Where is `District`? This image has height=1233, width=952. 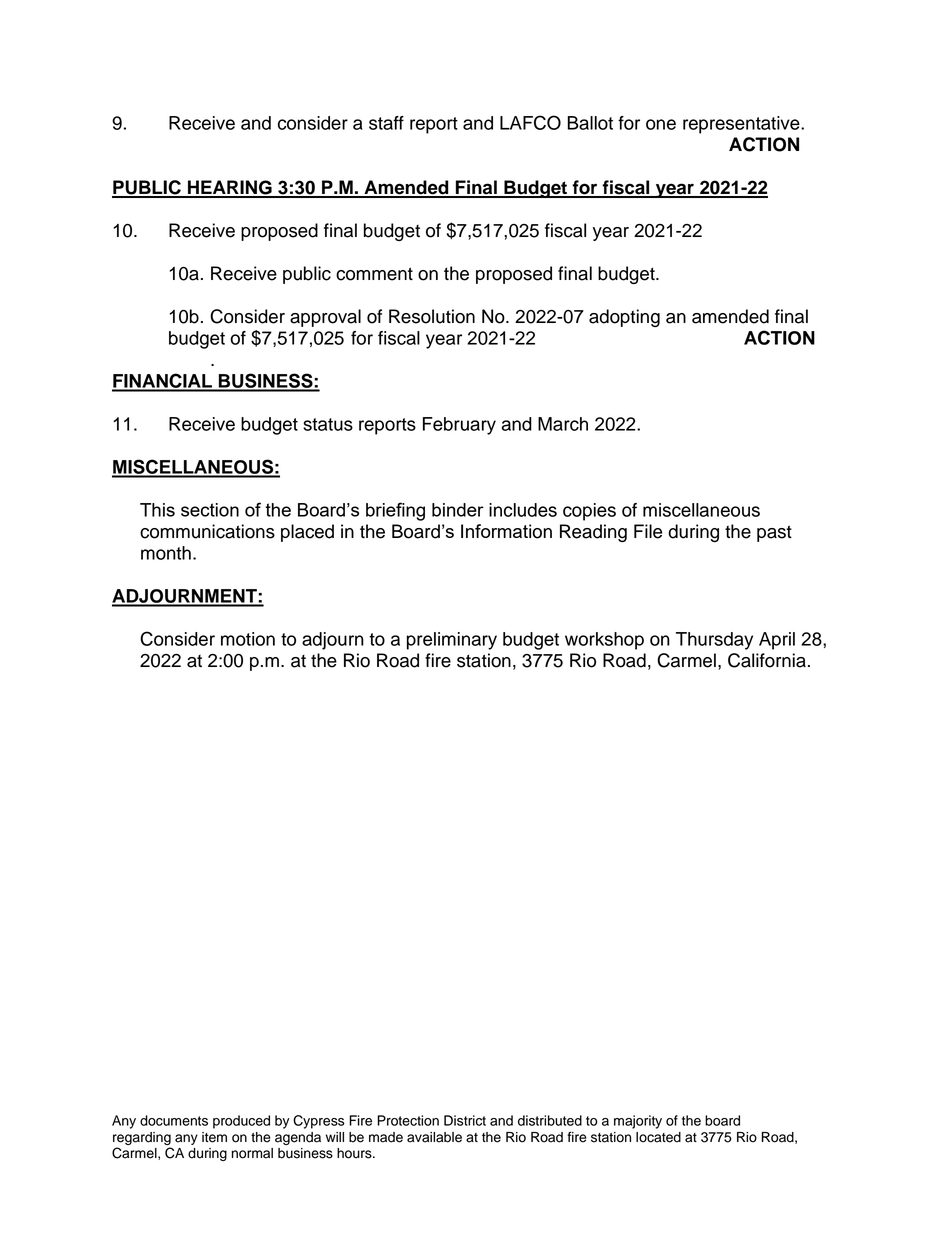
District is located at coordinates (465, 1120).
